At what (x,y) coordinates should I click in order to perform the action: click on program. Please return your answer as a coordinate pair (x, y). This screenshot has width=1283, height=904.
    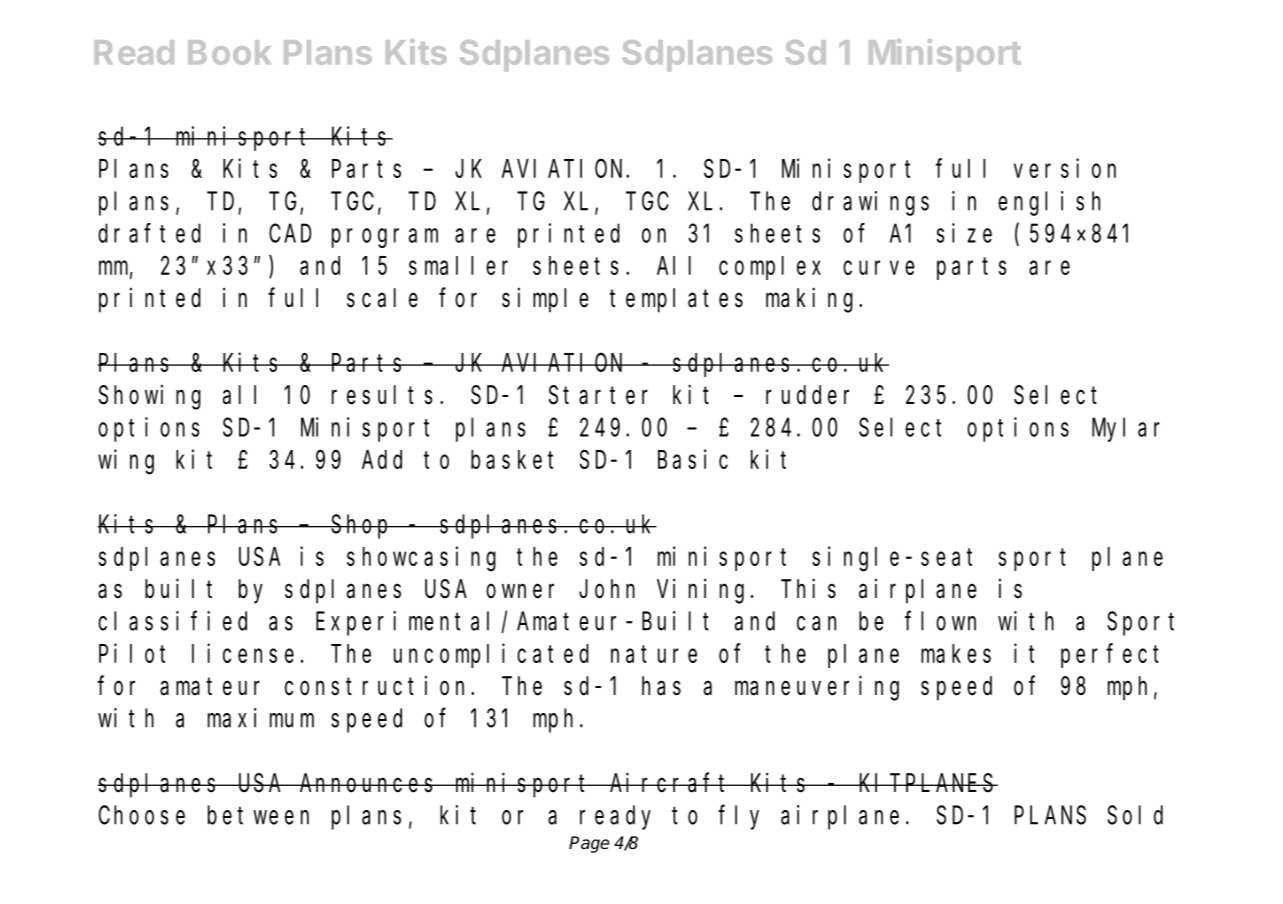
    Looking at the image, I should click on (385, 238).
